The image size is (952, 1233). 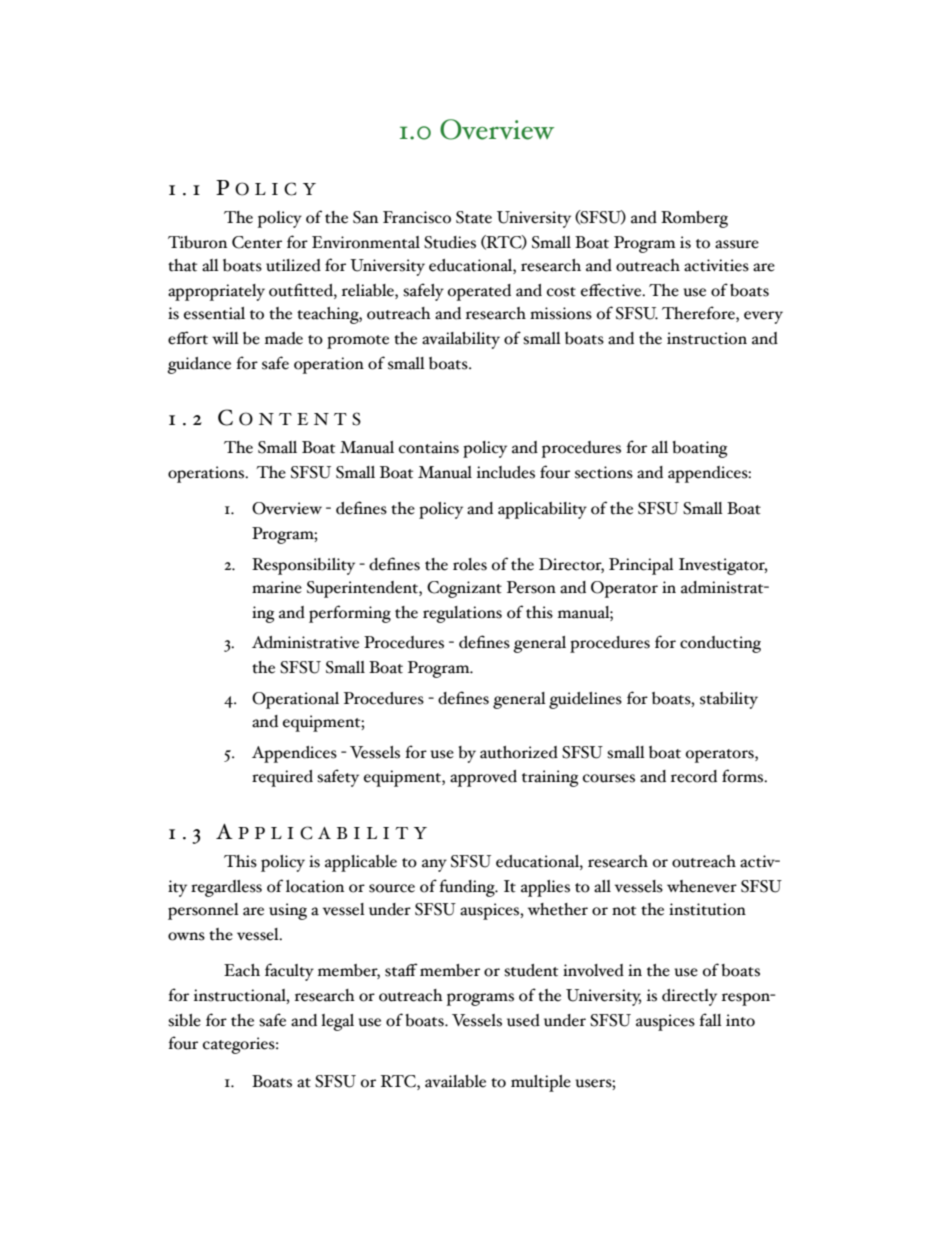 What do you see at coordinates (710, 1020) in the screenshot?
I see `fall` at bounding box center [710, 1020].
